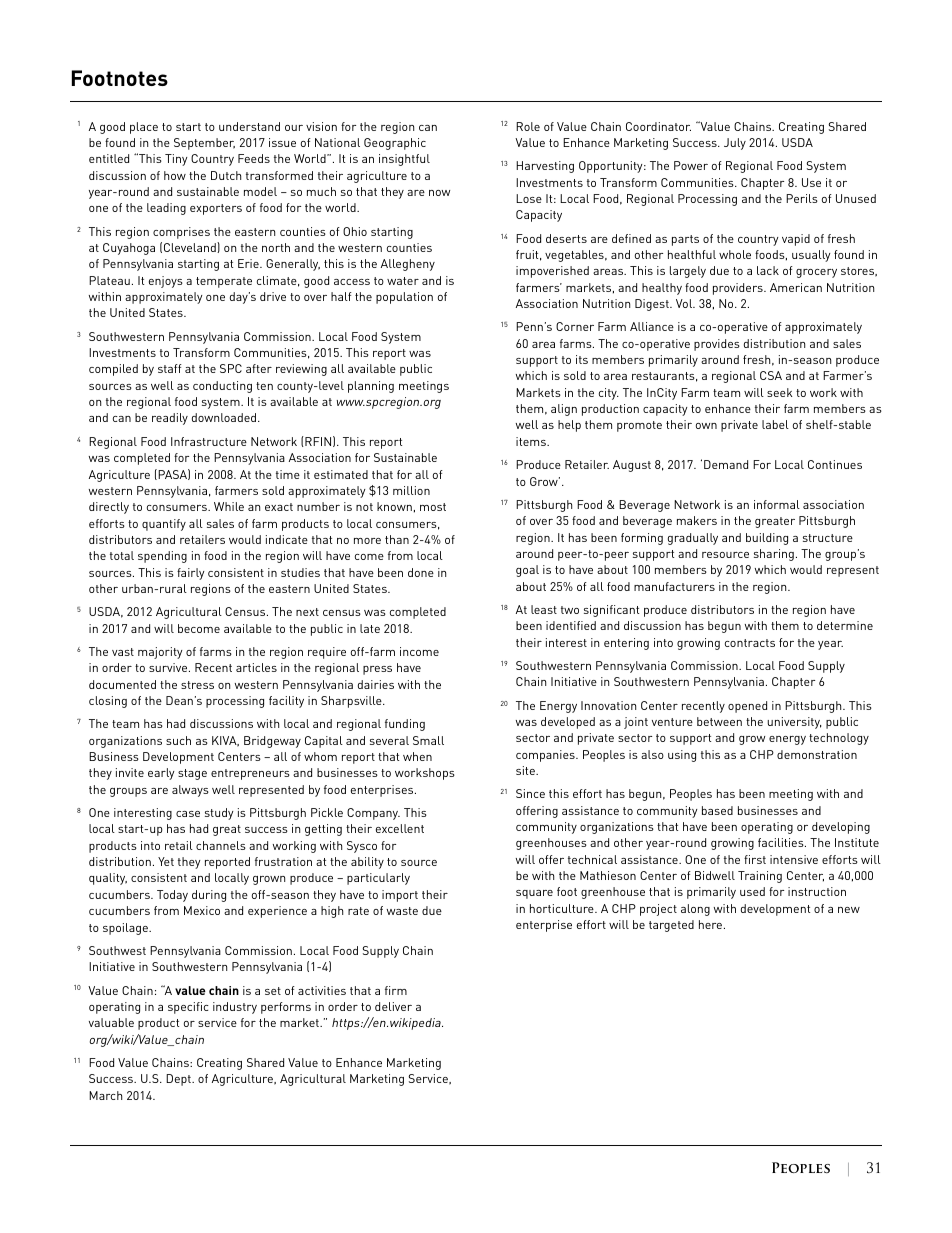 The image size is (952, 1233). What do you see at coordinates (532, 441) in the page?
I see `items` at bounding box center [532, 441].
